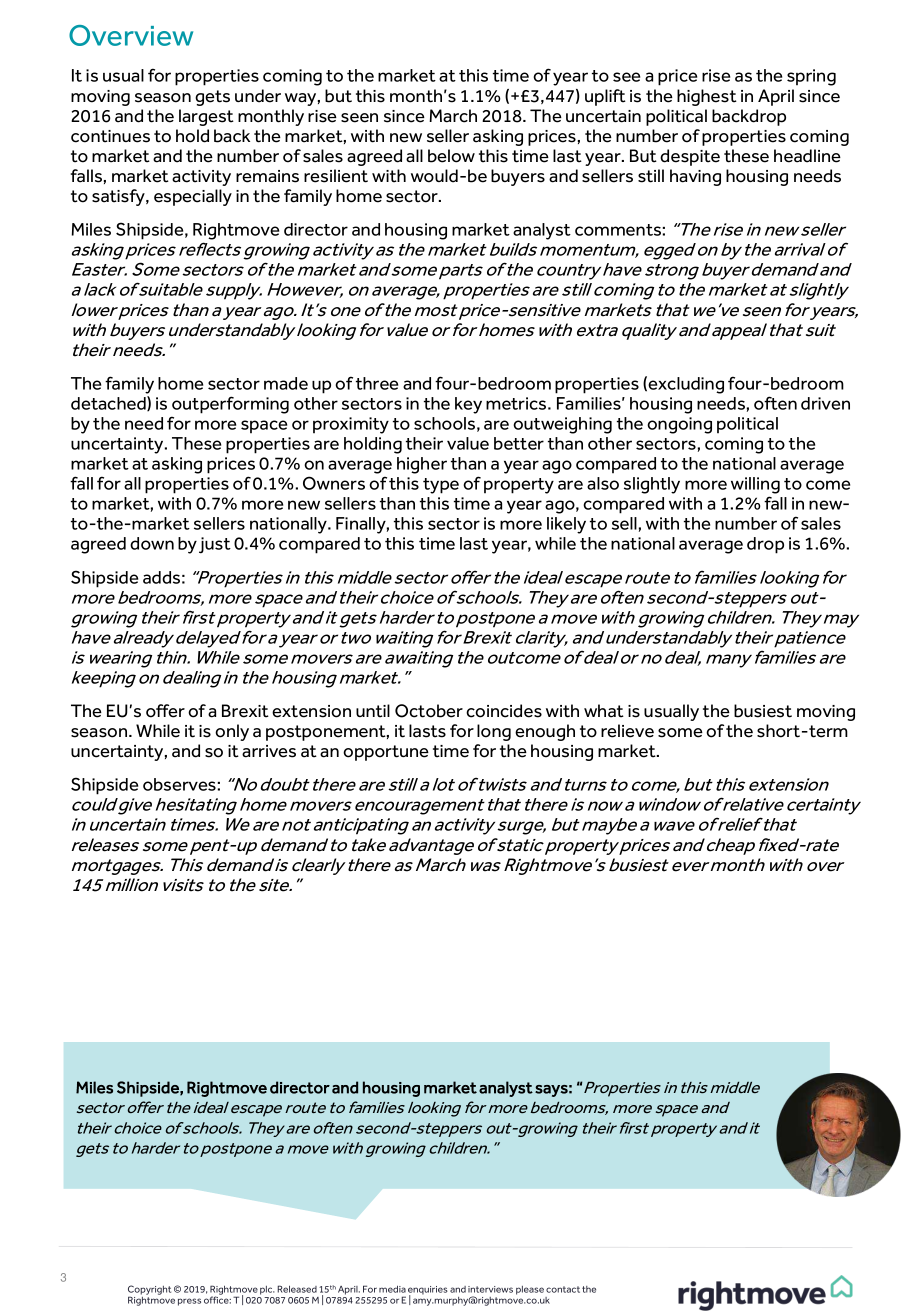 The height and width of the screenshot is (1316, 911). What do you see at coordinates (230, 405) in the screenshot?
I see `outperforming` at bounding box center [230, 405].
